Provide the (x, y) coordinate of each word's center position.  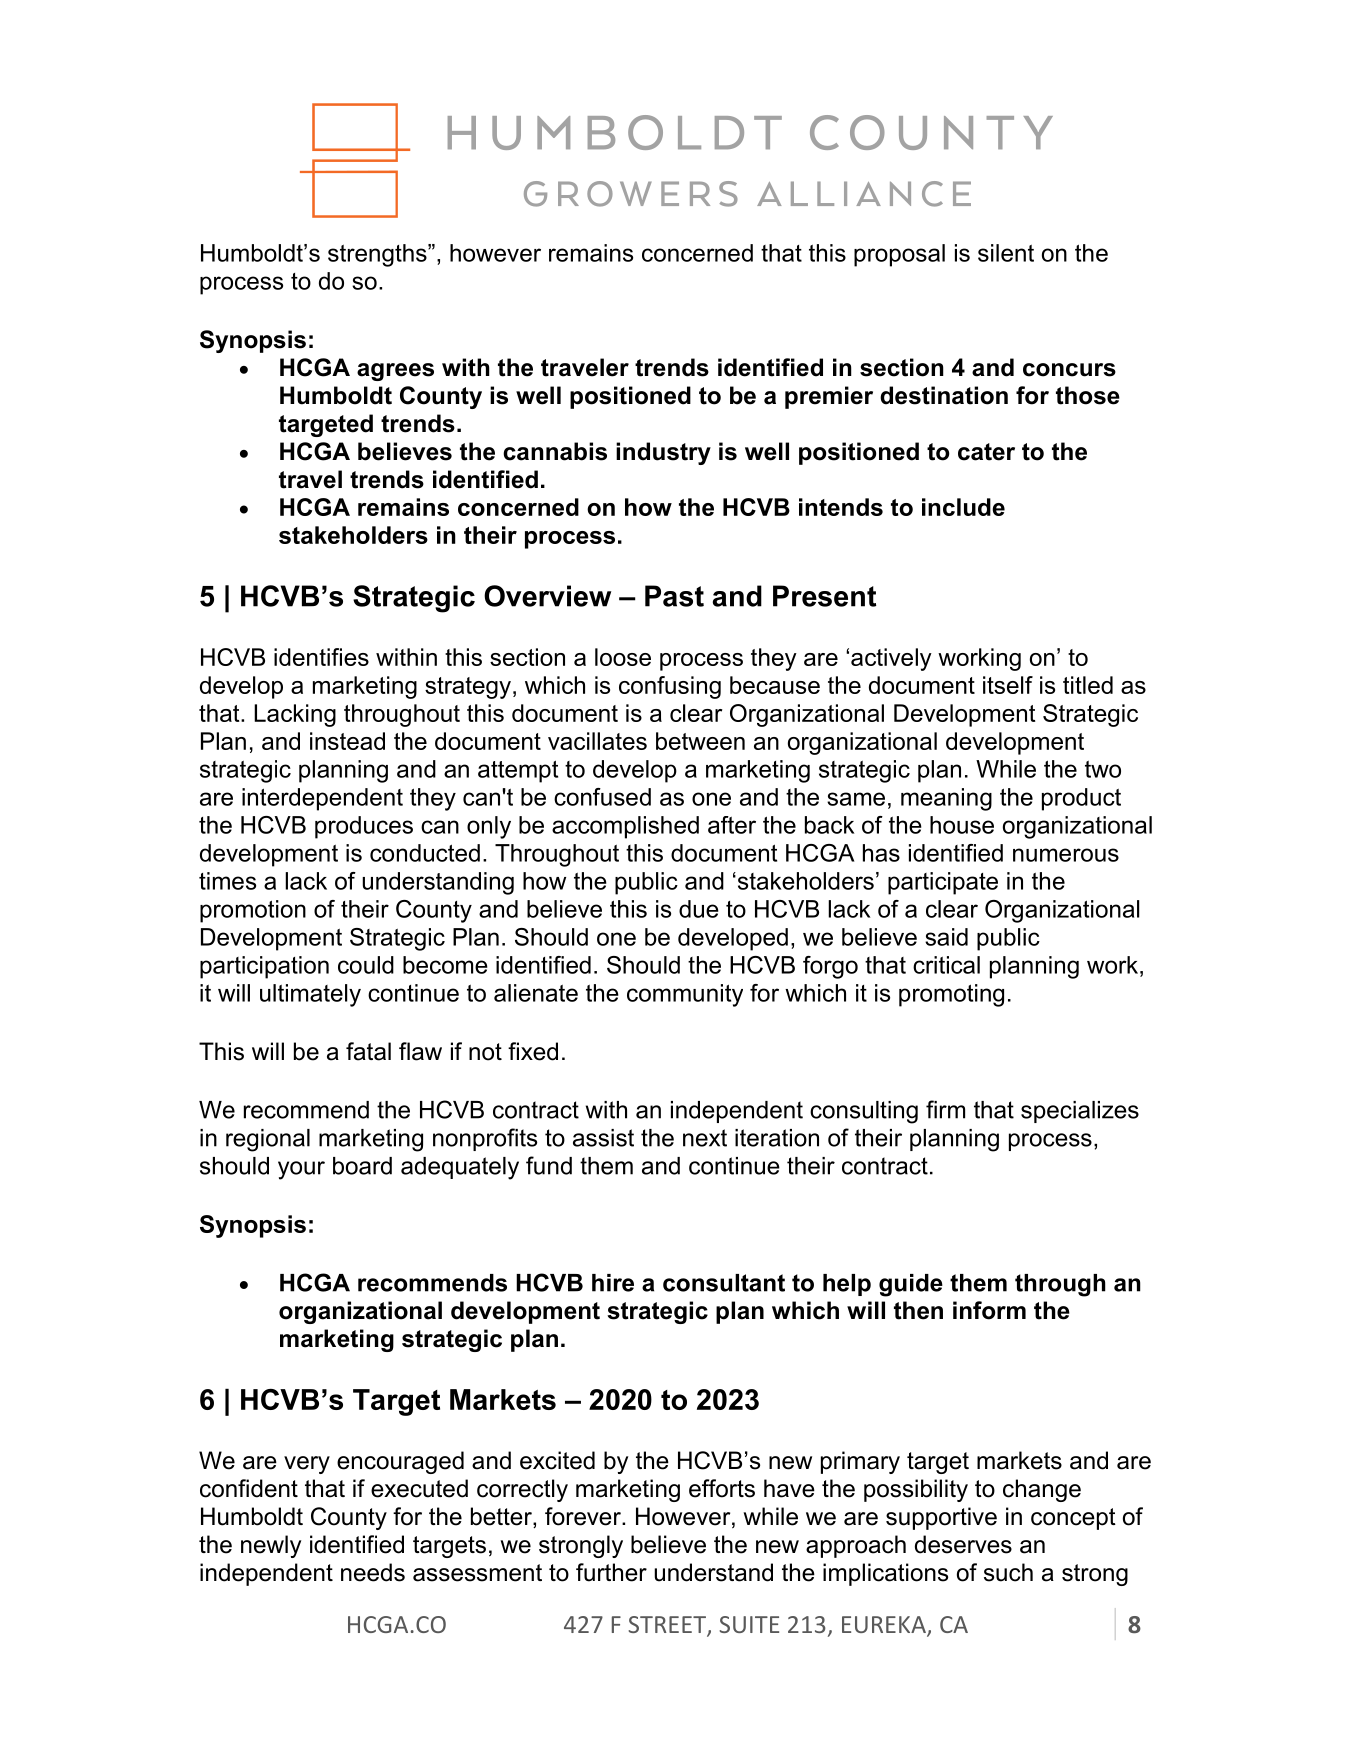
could (366, 965)
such (1008, 1572)
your (301, 1170)
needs (373, 1572)
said (946, 937)
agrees (395, 372)
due (699, 909)
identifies (321, 657)
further (611, 1572)
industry (663, 453)
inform (989, 1310)
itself (1008, 685)
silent (1006, 253)
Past (674, 596)
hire (613, 1283)
